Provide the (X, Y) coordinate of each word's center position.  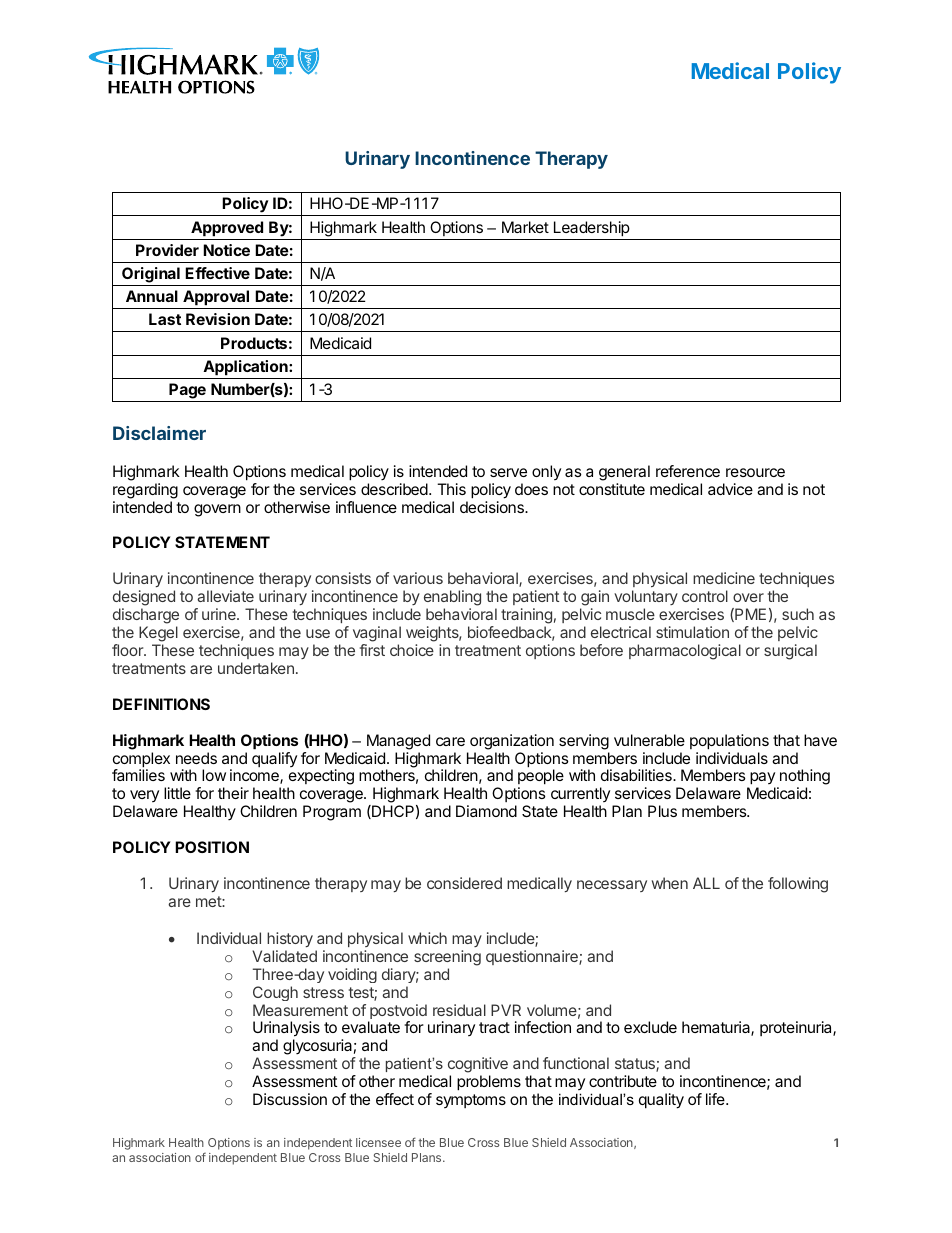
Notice (226, 250)
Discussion (290, 1099)
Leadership (592, 229)
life (716, 1099)
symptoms (471, 1101)
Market (525, 227)
